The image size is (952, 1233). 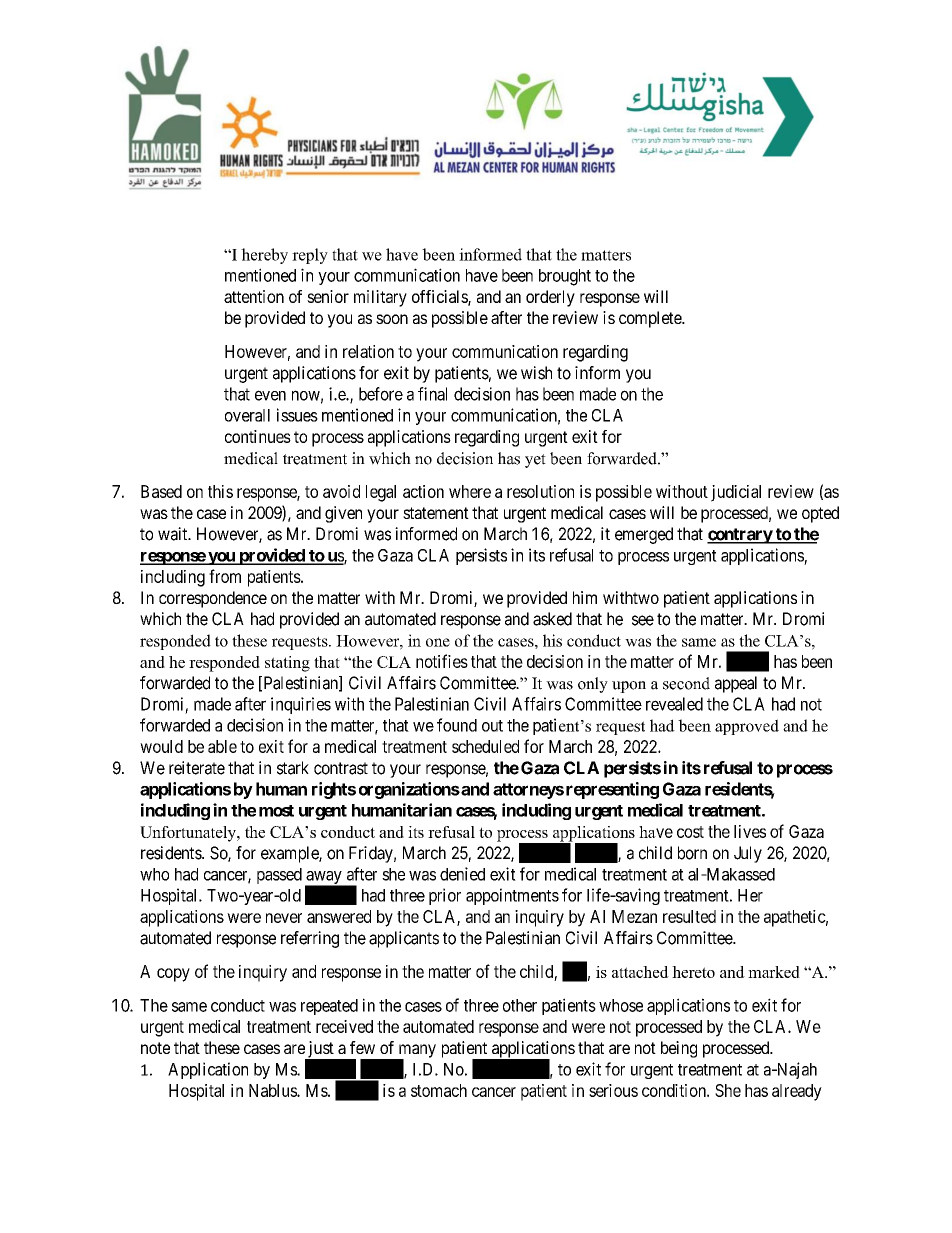 What do you see at coordinates (736, 684) in the image?
I see `appeal` at bounding box center [736, 684].
